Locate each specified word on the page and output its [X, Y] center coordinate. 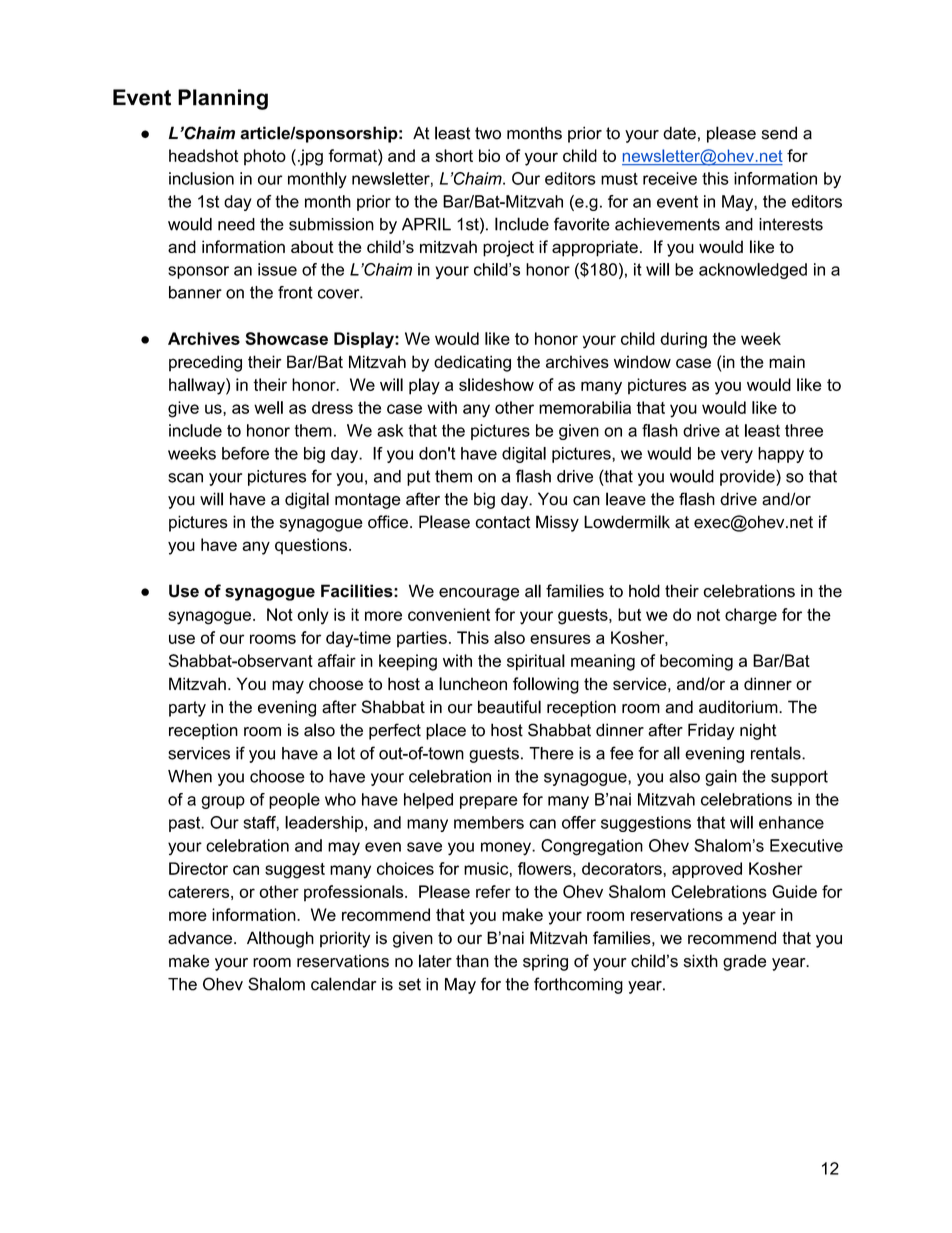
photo [265, 157]
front [295, 292]
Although [280, 939]
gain [721, 778]
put [418, 478]
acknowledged [753, 271]
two [488, 133]
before [245, 453]
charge [751, 616]
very [737, 456]
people [294, 801]
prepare [489, 802]
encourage [479, 594]
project [508, 248]
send [779, 133]
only [313, 616]
